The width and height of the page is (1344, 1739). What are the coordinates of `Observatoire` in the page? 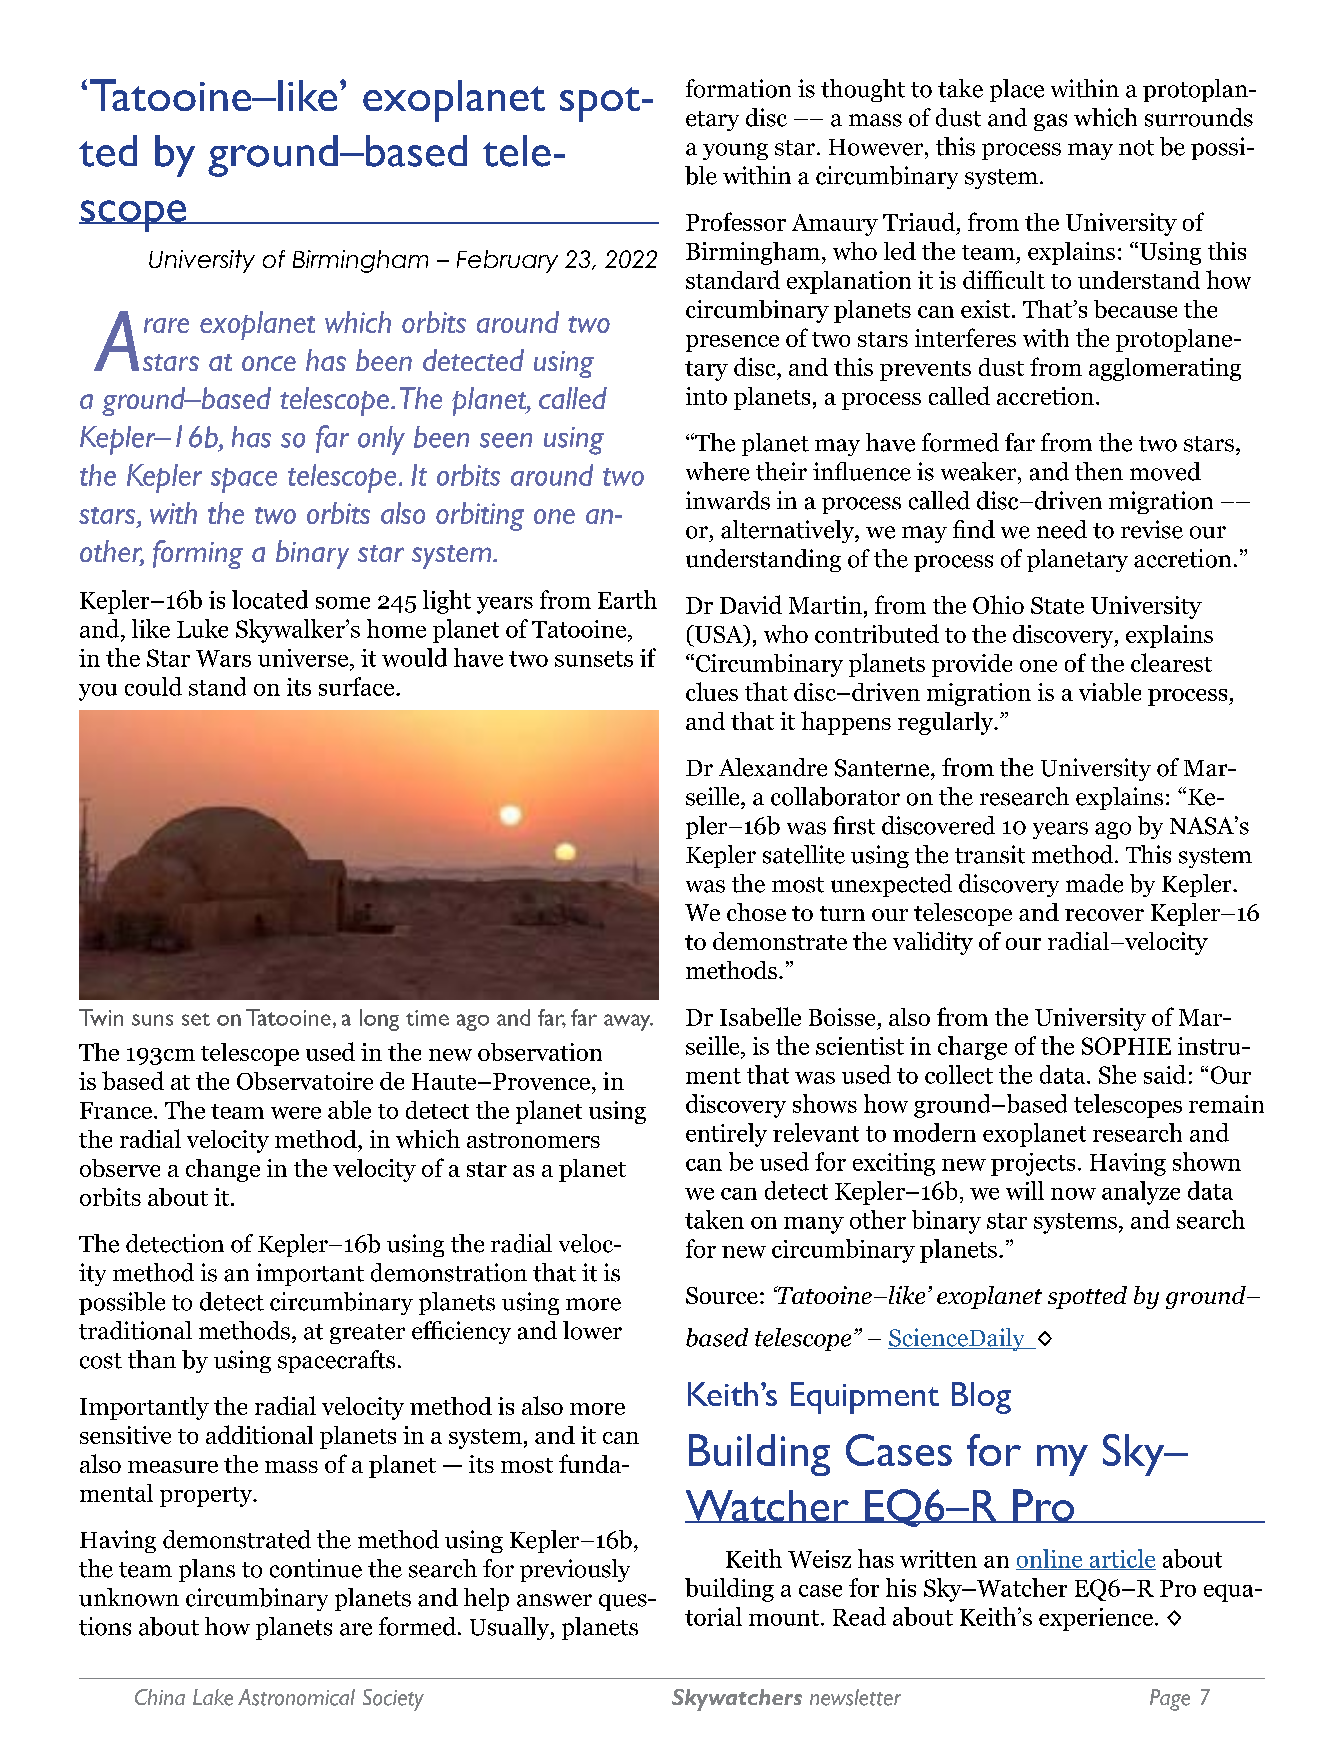 It's located at (305, 1081).
